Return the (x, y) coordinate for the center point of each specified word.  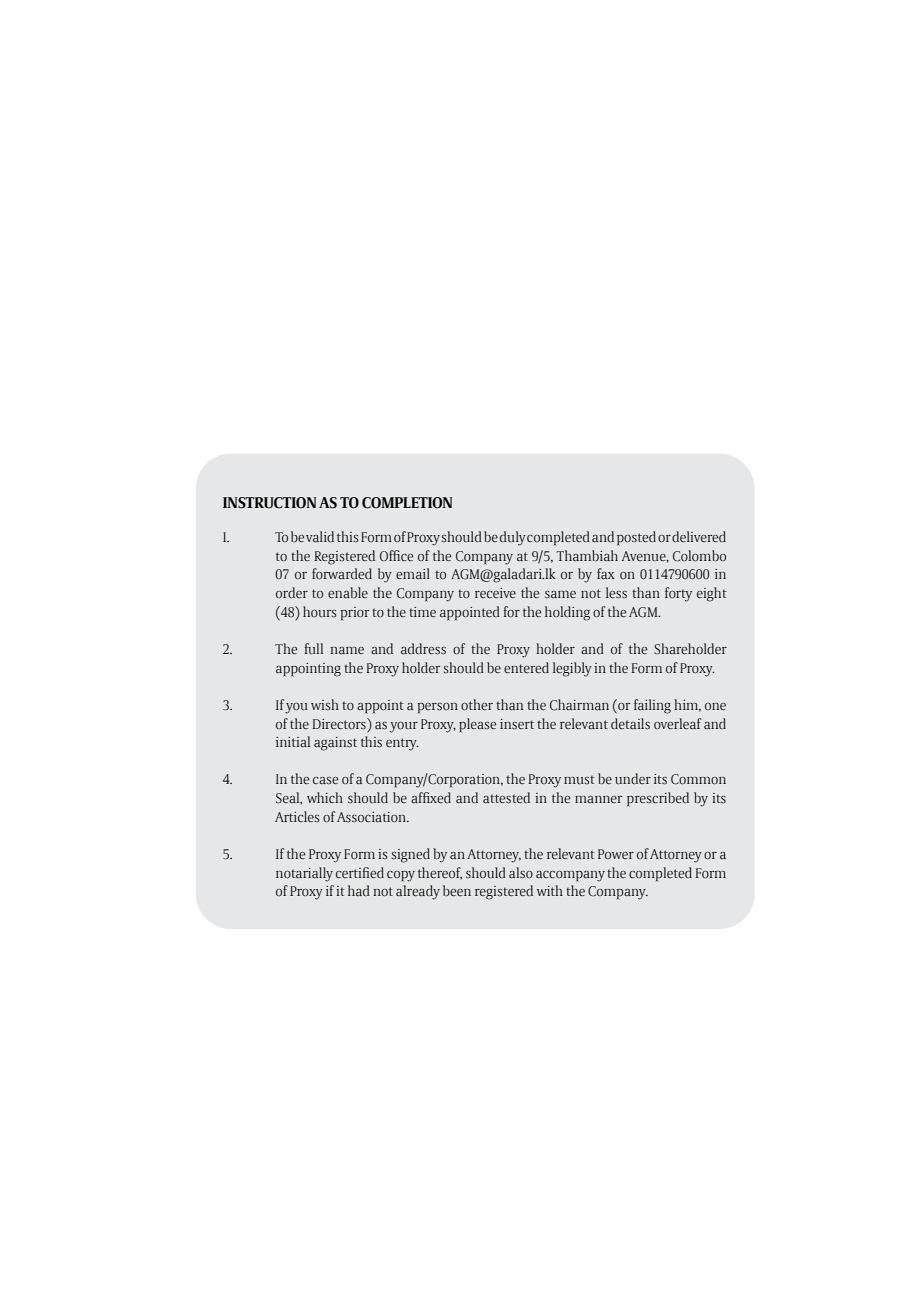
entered (526, 668)
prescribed (658, 799)
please (477, 725)
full (313, 649)
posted (636, 538)
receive (495, 593)
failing (652, 706)
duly (513, 538)
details (630, 724)
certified (360, 873)
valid (320, 536)
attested (506, 798)
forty (678, 594)
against (335, 744)
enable (348, 593)
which (325, 797)
